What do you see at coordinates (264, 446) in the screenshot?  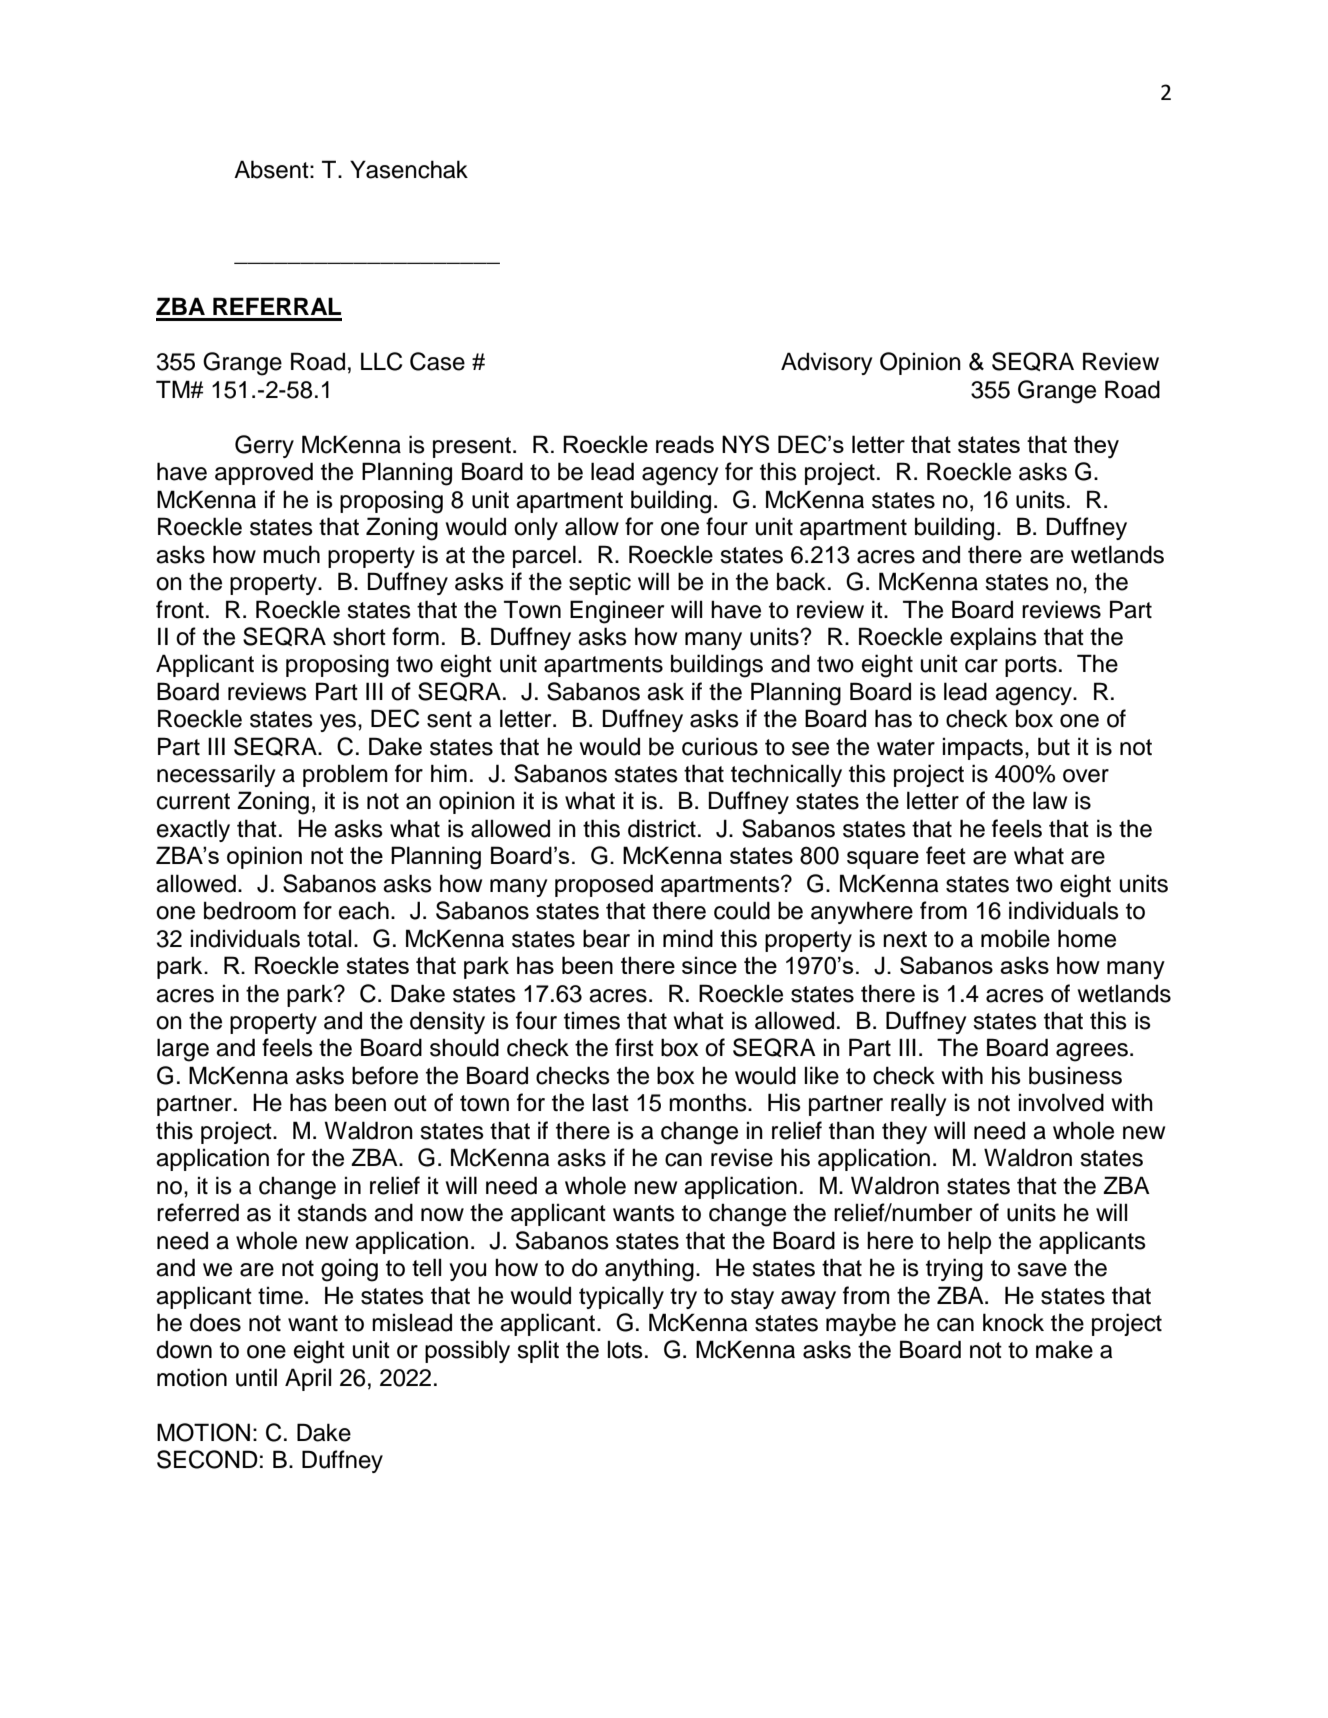 I see `Gerry` at bounding box center [264, 446].
